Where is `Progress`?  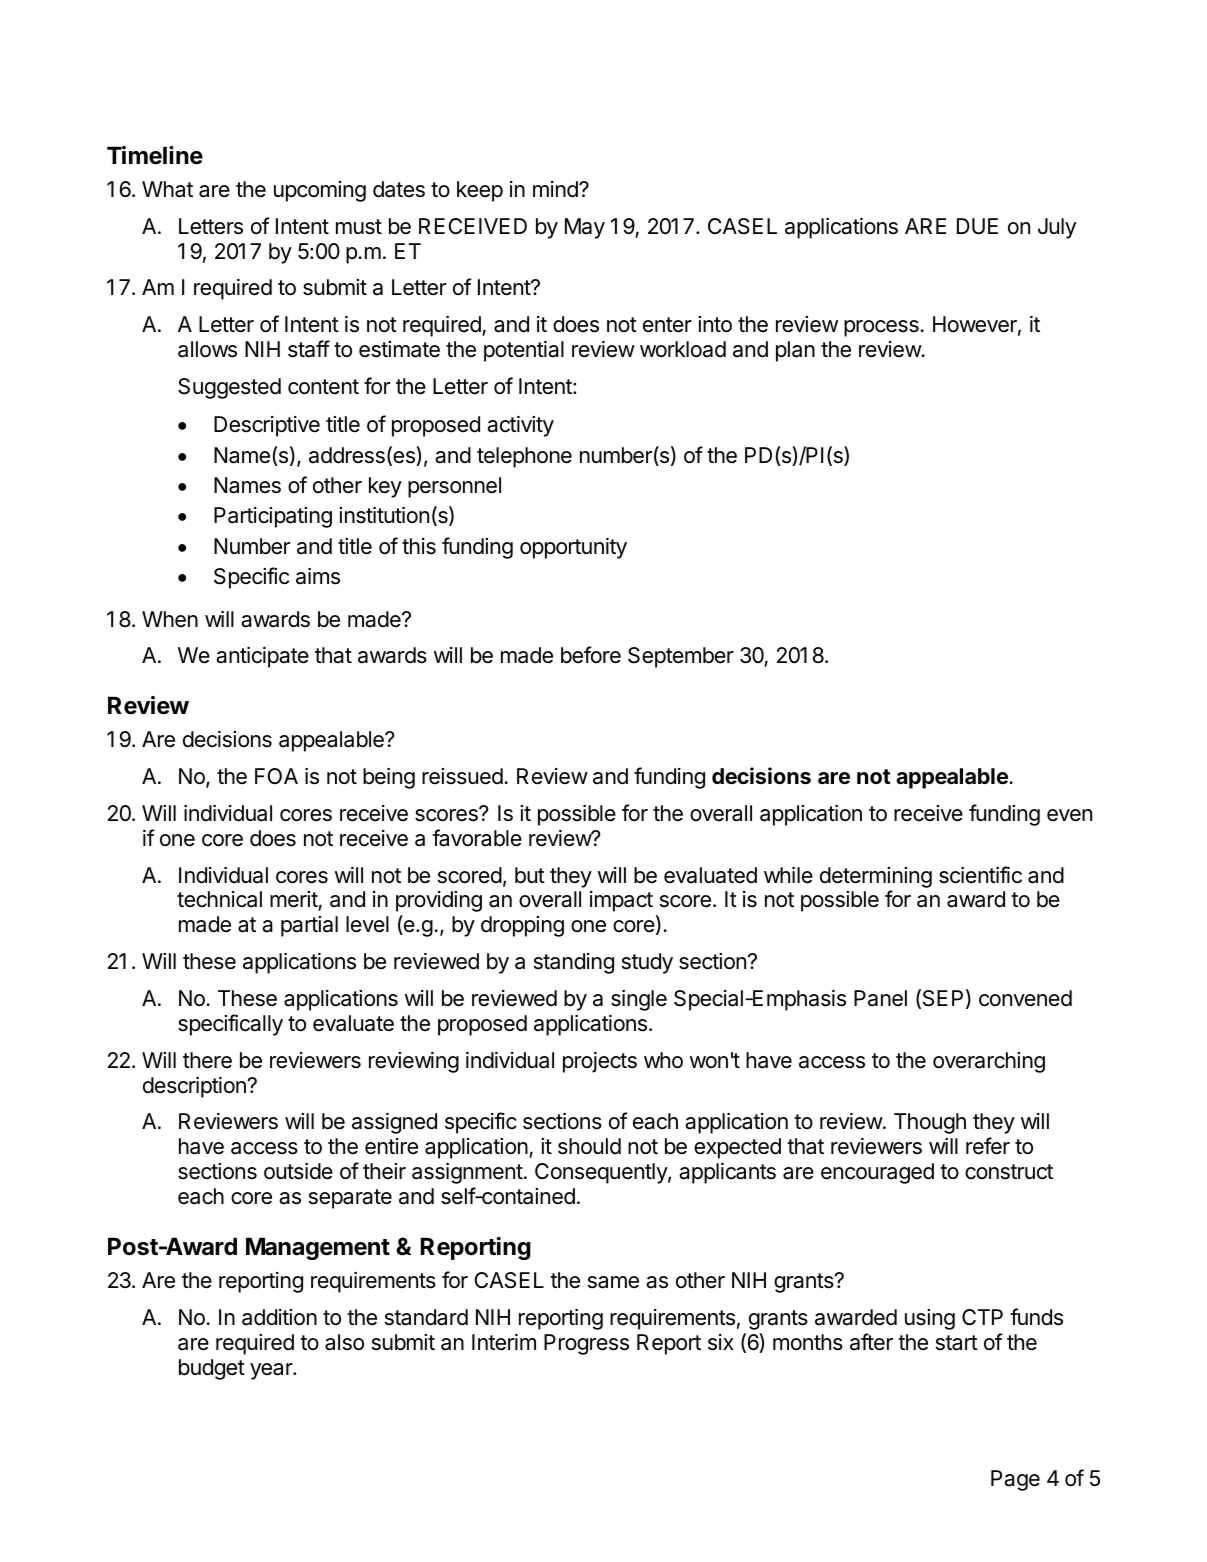 Progress is located at coordinates (586, 1344).
